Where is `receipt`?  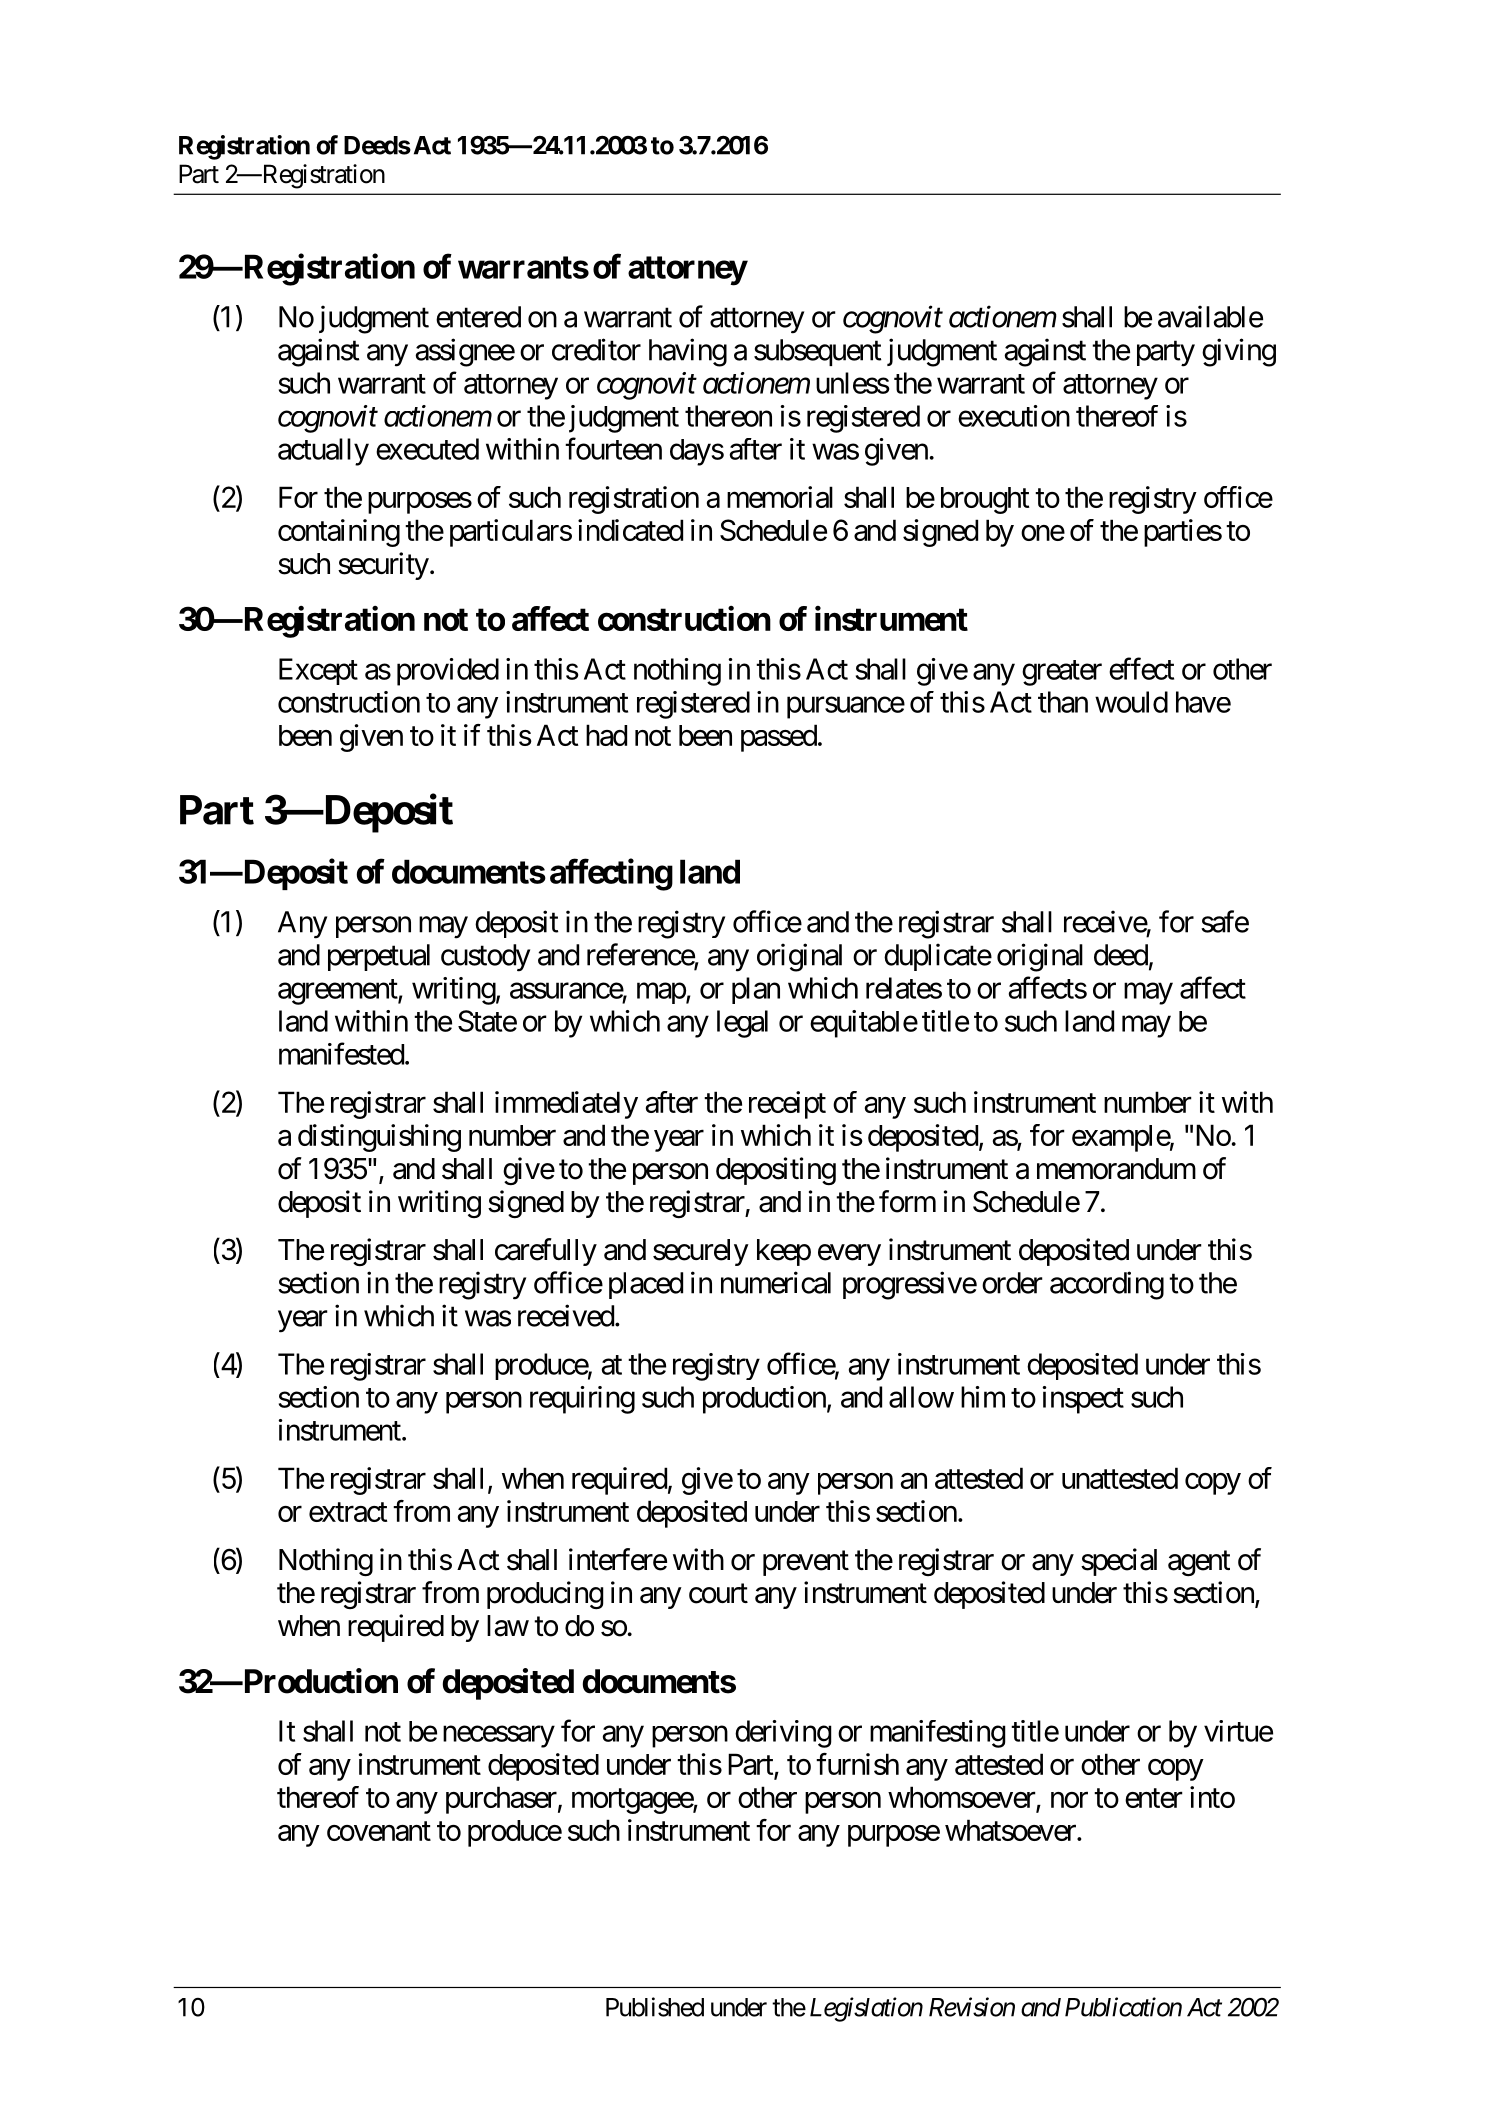
receipt is located at coordinates (787, 1105).
